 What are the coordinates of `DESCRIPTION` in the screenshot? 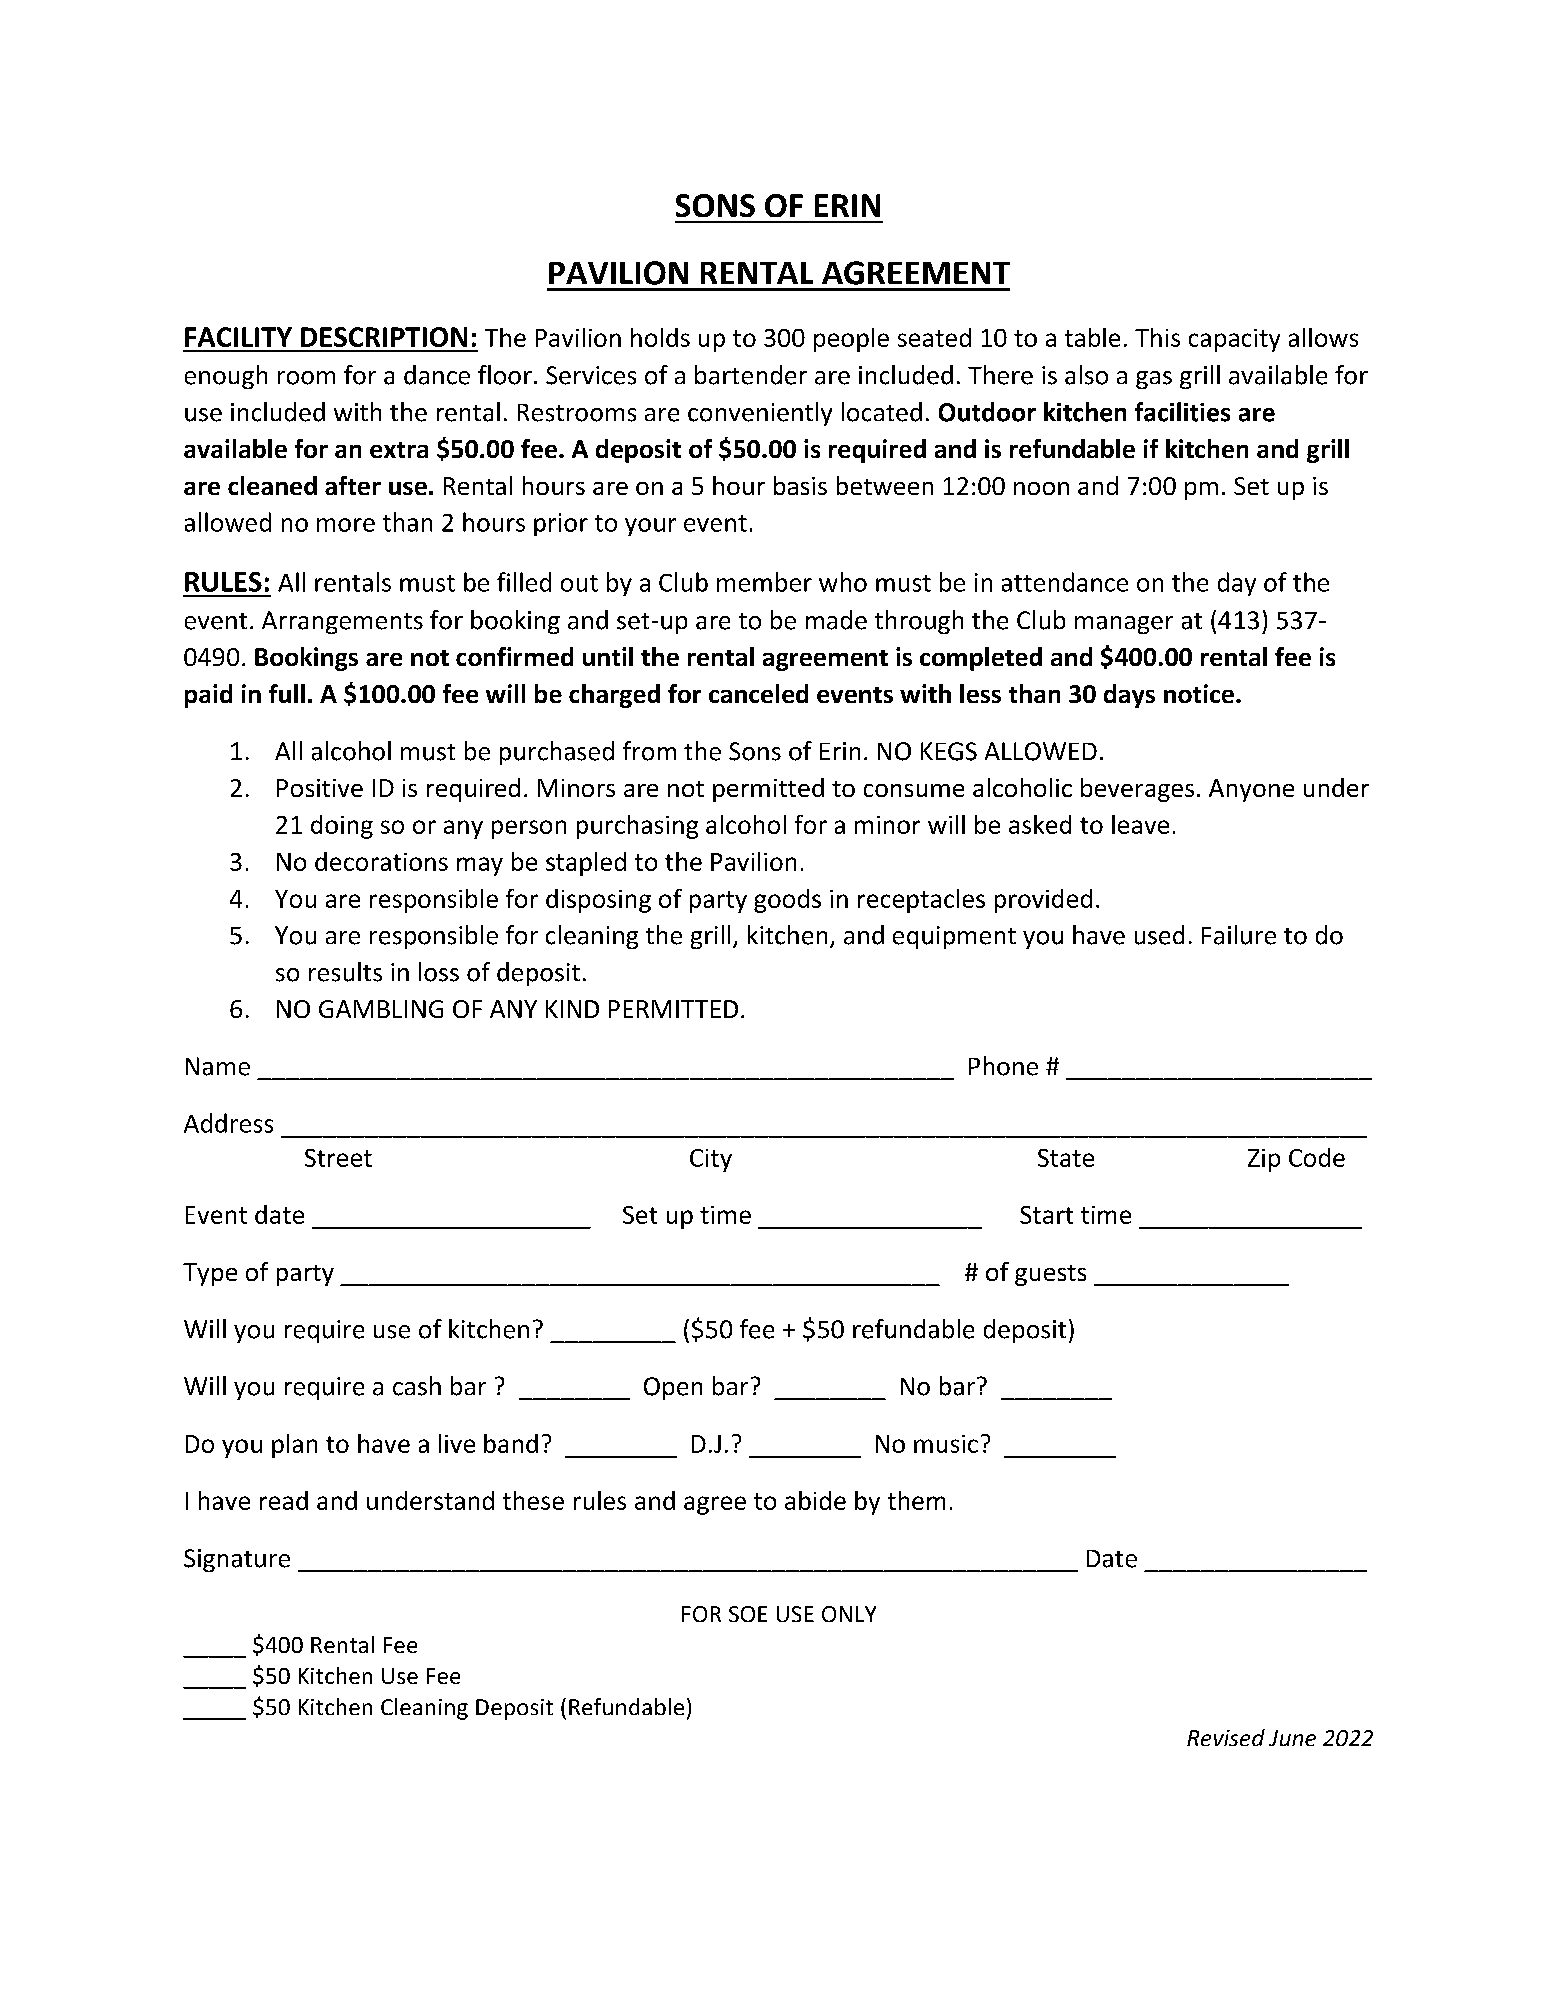 It's located at (384, 337).
